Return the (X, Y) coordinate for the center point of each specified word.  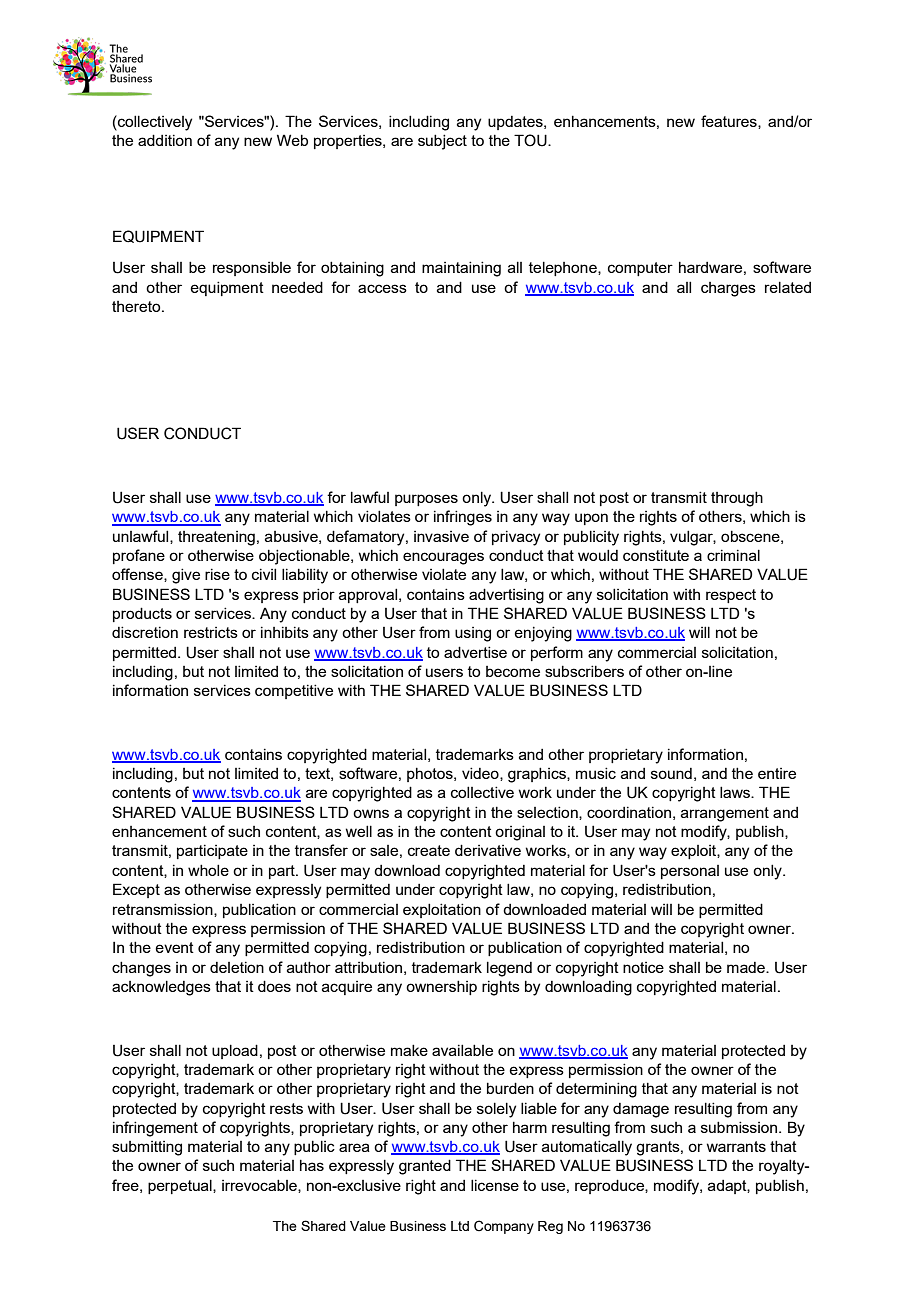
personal (690, 872)
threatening (216, 538)
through (737, 499)
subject (442, 142)
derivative (488, 850)
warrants (736, 1146)
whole (208, 870)
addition (165, 140)
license (495, 1185)
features (730, 122)
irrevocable (260, 1186)
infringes (463, 518)
